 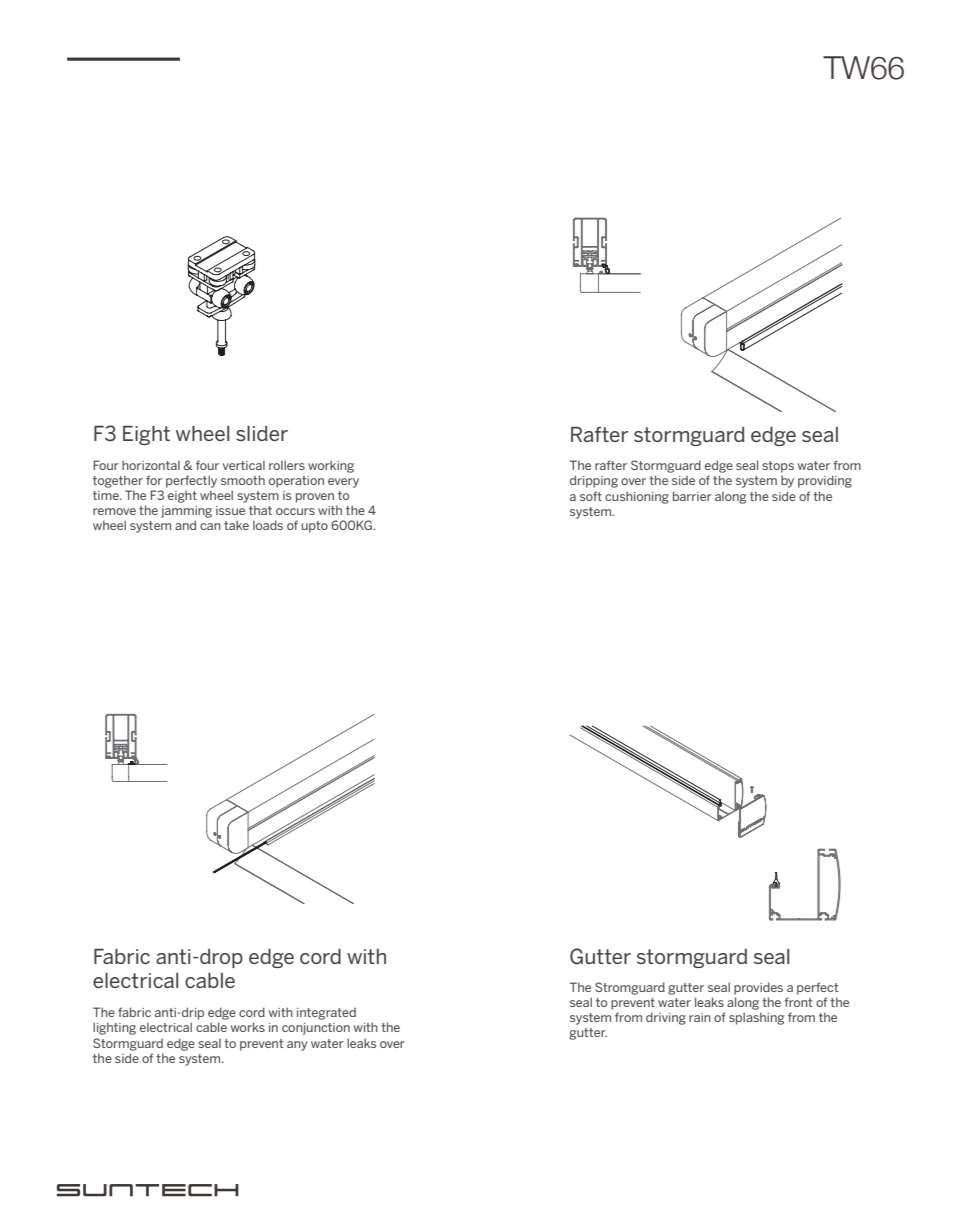 I want to click on upto, so click(x=315, y=527).
